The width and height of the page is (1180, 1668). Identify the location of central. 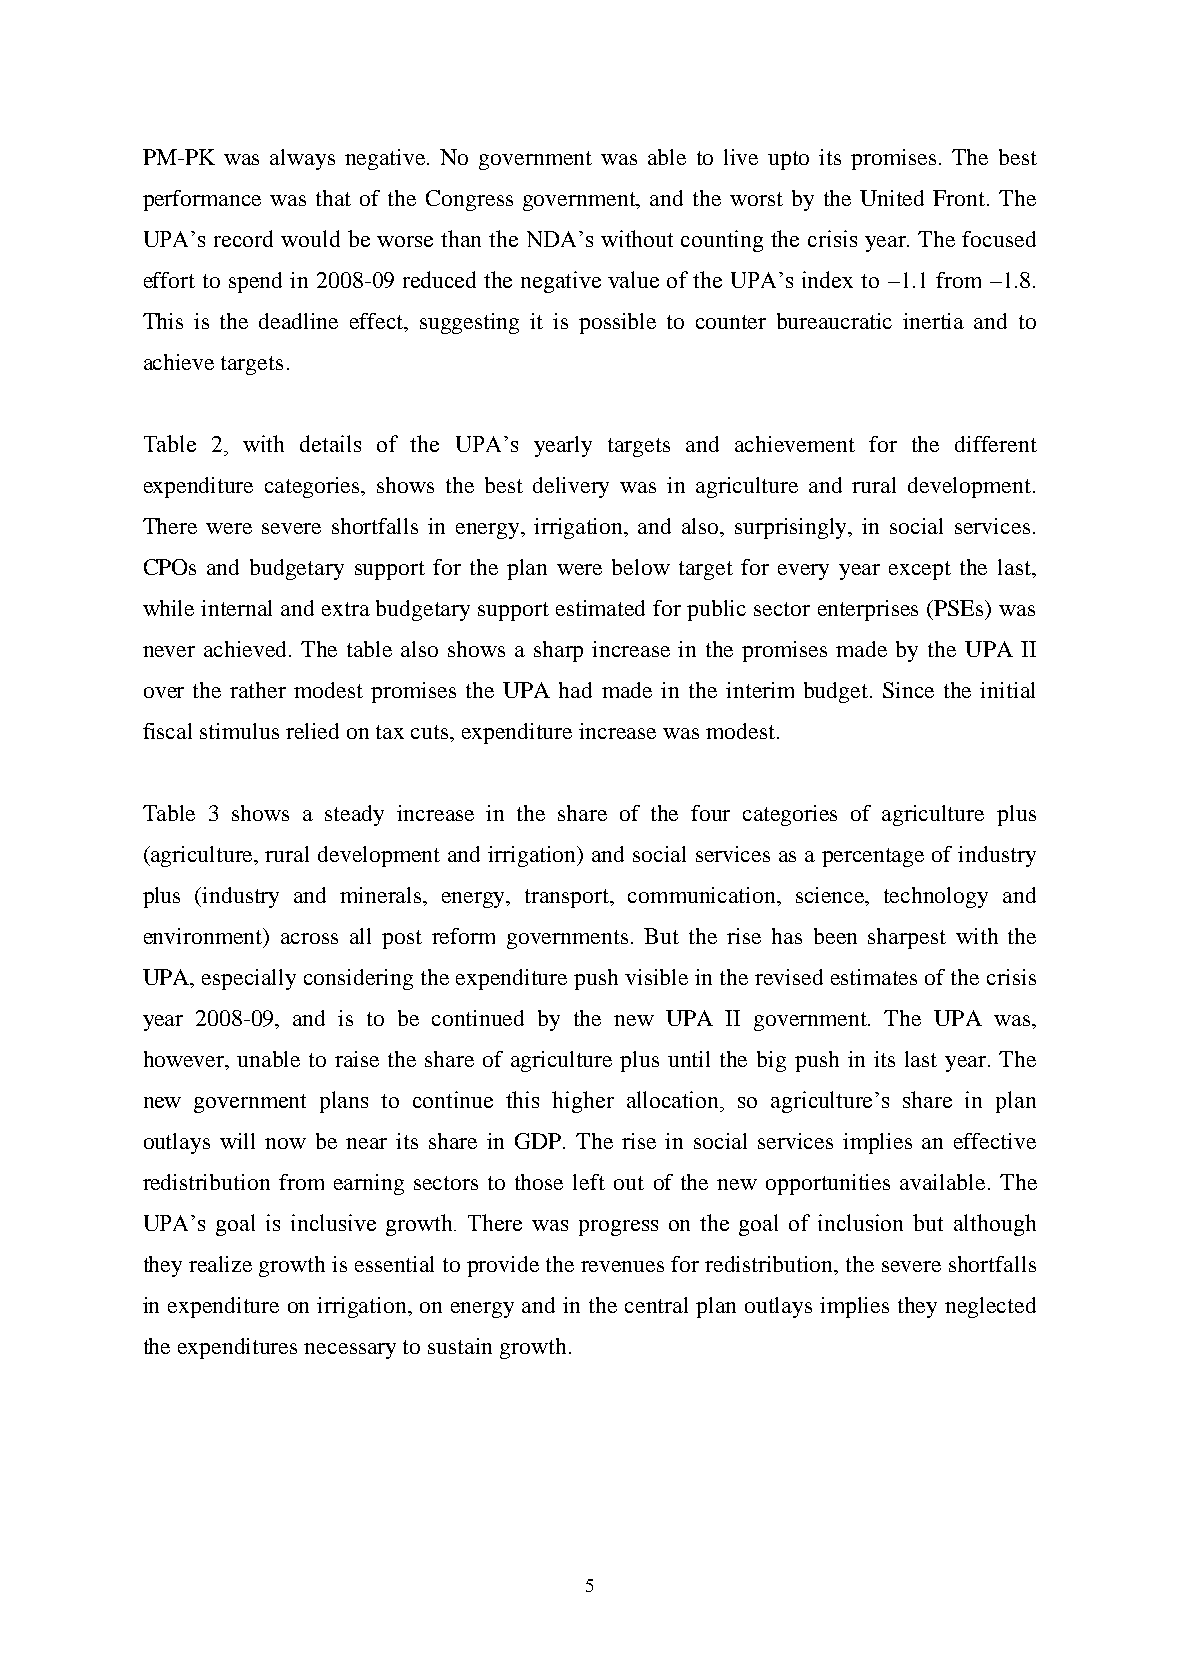
(656, 1305).
